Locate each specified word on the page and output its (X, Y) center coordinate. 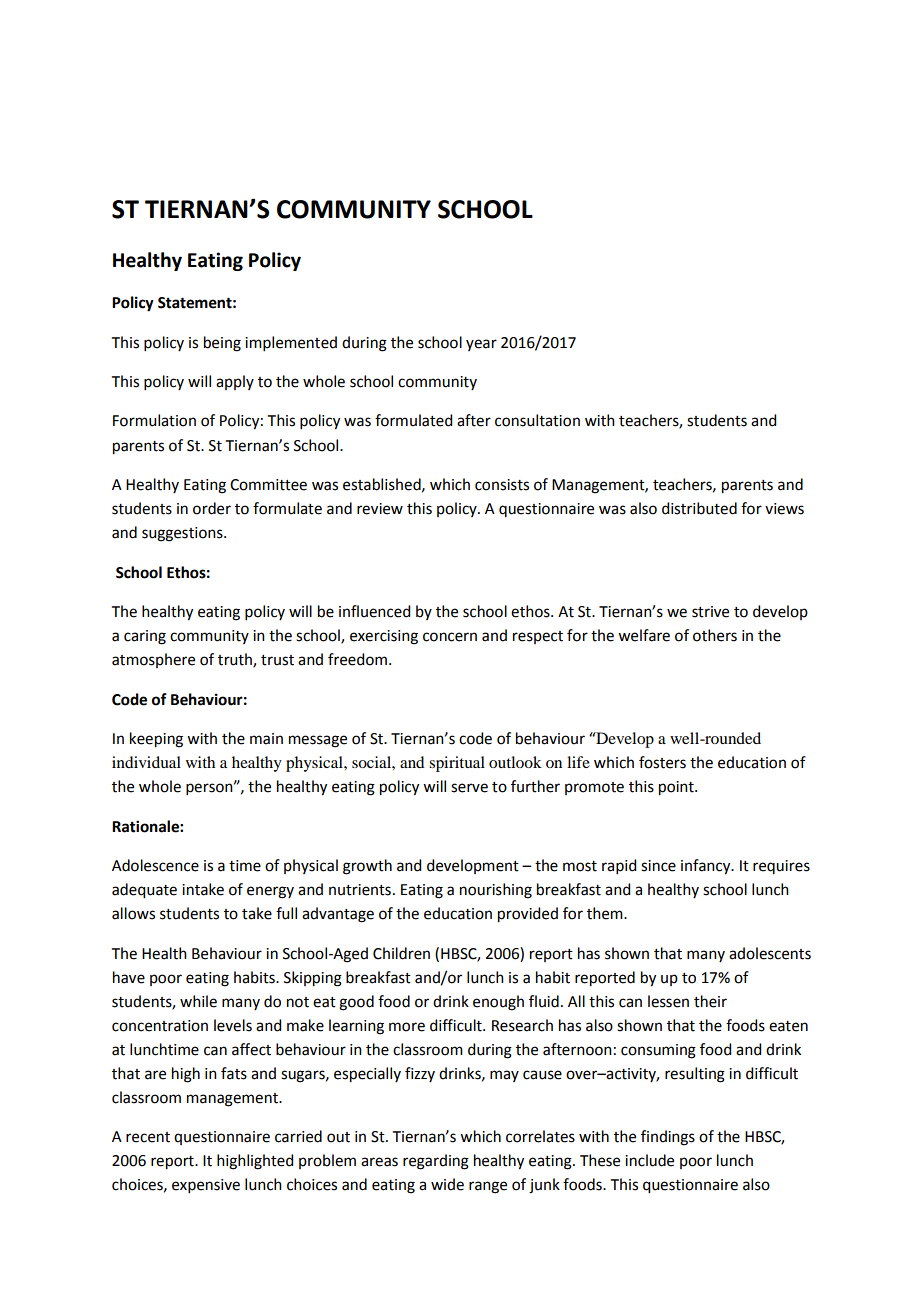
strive (710, 612)
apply (235, 382)
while (198, 1001)
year (481, 345)
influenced (374, 611)
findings (668, 1138)
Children (401, 953)
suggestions (183, 534)
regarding (436, 1162)
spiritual (457, 764)
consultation (537, 420)
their (710, 1001)
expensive (206, 1186)
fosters (662, 762)
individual (146, 762)
